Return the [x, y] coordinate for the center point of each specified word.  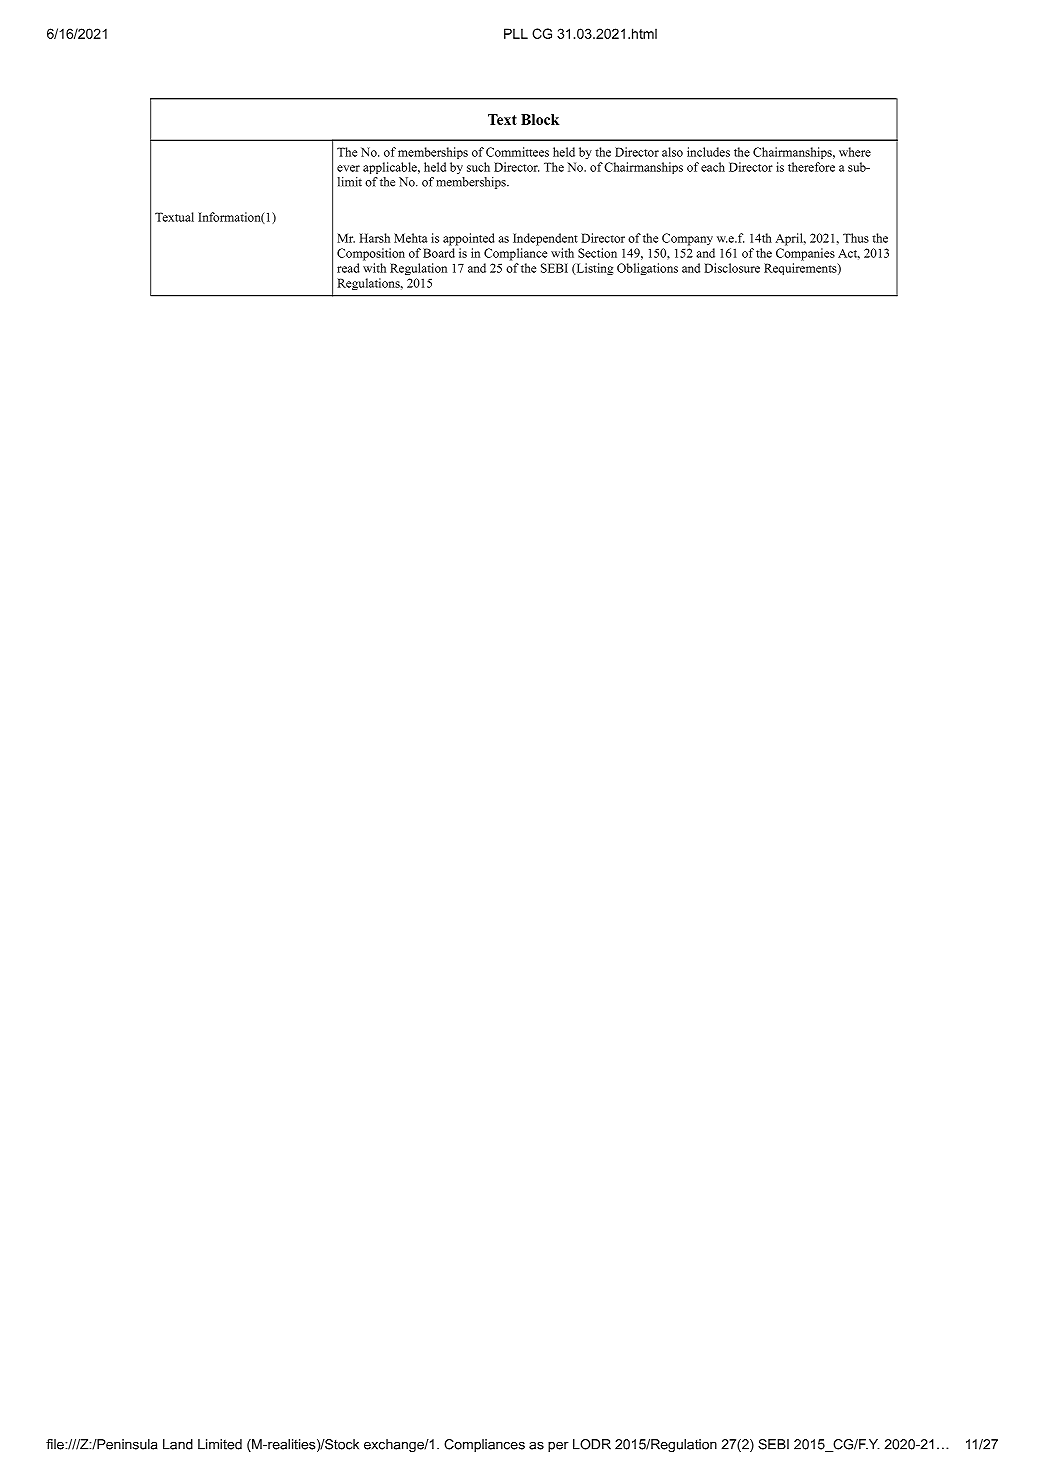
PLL [516, 33]
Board [439, 253]
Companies [805, 254]
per [558, 1447]
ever [348, 168]
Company [687, 239]
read [348, 268]
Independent [545, 239]
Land [178, 1444]
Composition [371, 254]
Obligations [647, 269]
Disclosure [732, 268]
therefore [811, 167]
